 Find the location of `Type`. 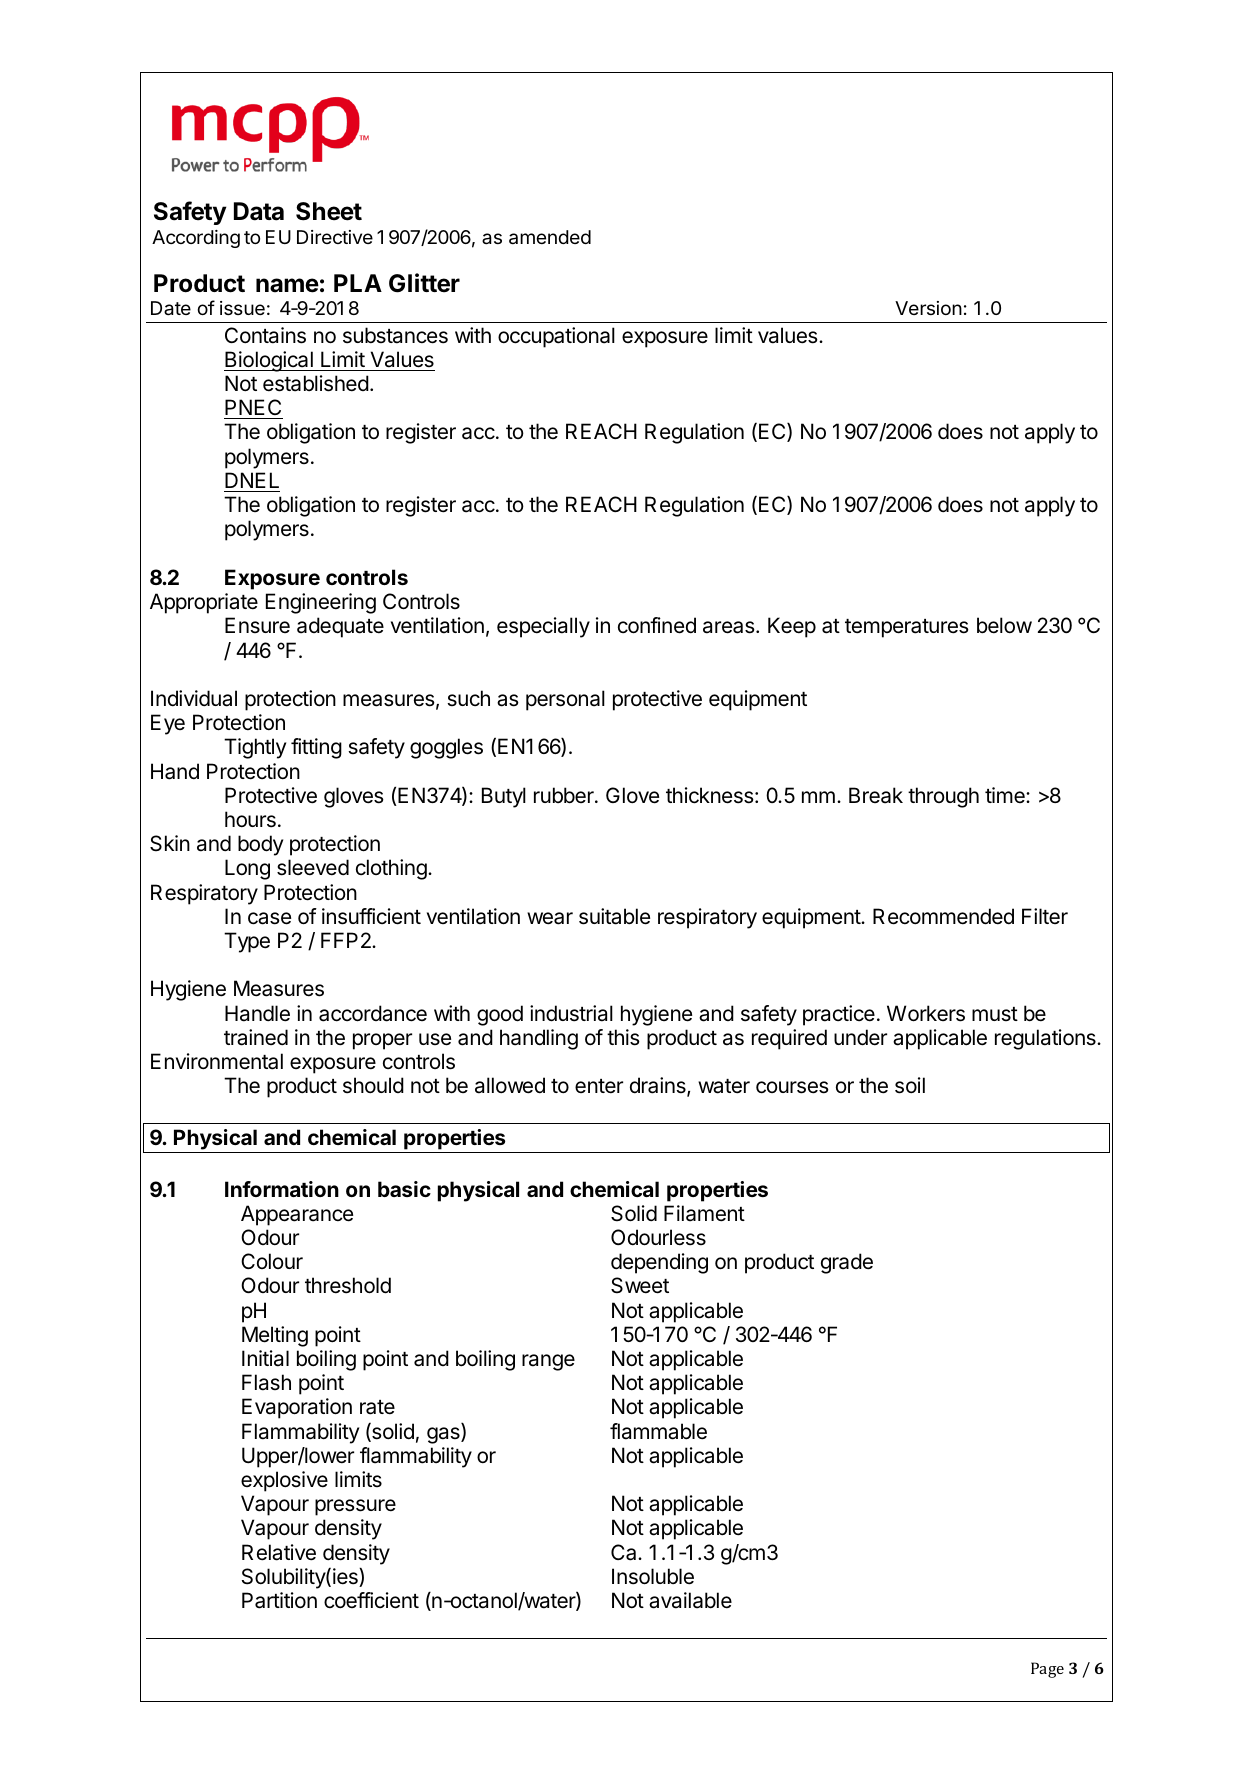

Type is located at coordinates (247, 942).
